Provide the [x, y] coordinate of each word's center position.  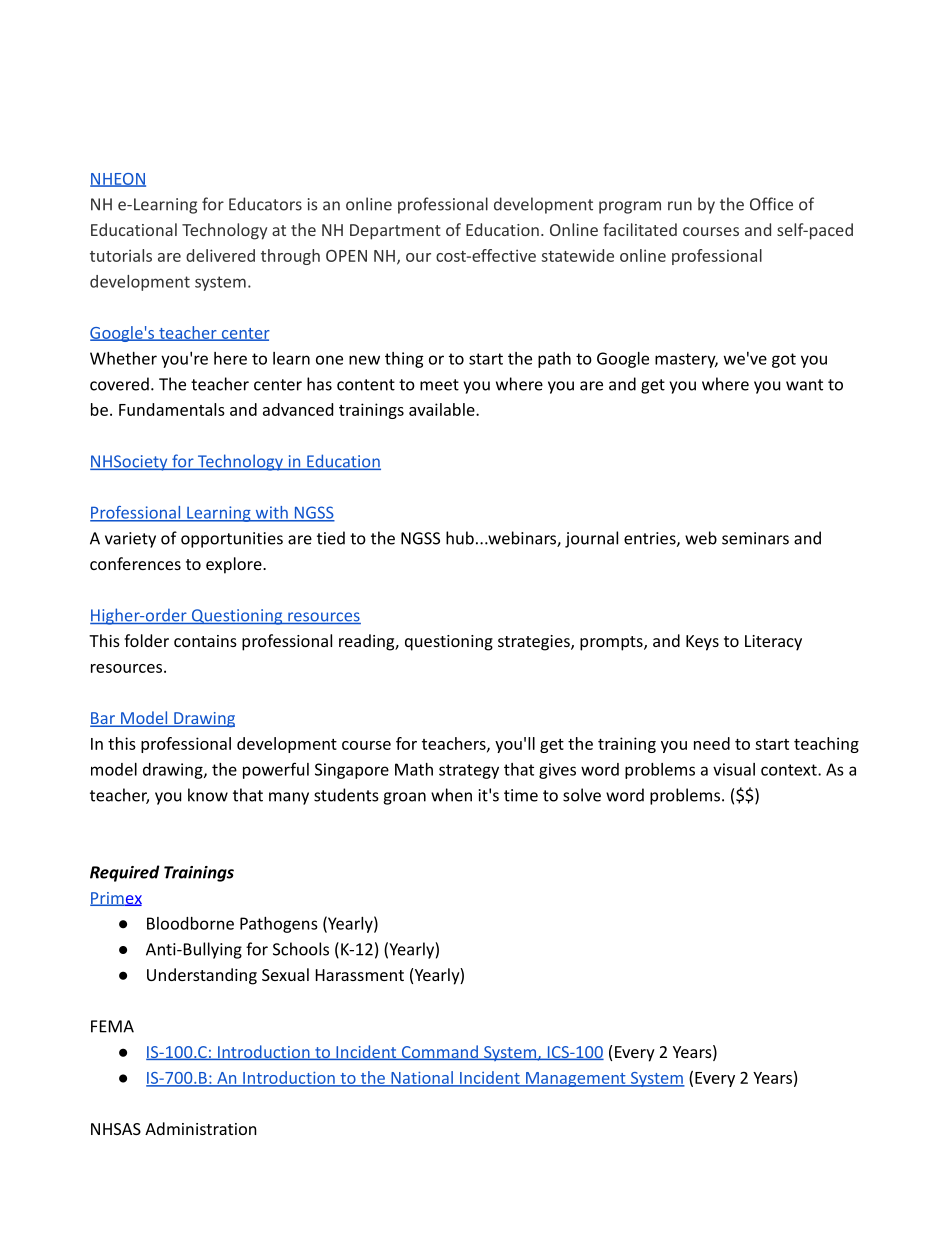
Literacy [773, 643]
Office [771, 204]
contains [205, 641]
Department [395, 232]
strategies [535, 643]
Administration [201, 1128]
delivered [220, 255]
